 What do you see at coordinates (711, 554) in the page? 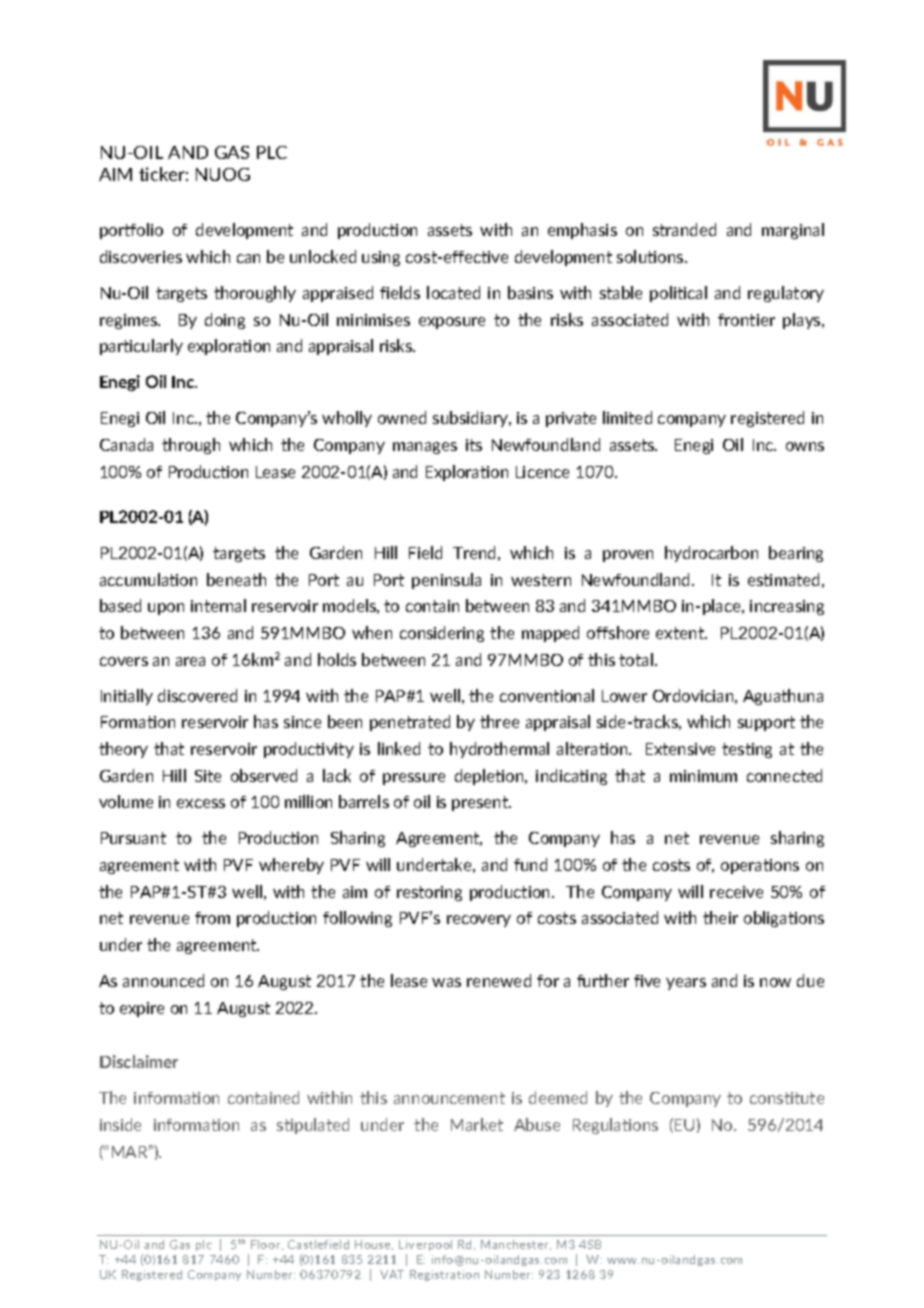
I see `hydrocarbon` at bounding box center [711, 554].
